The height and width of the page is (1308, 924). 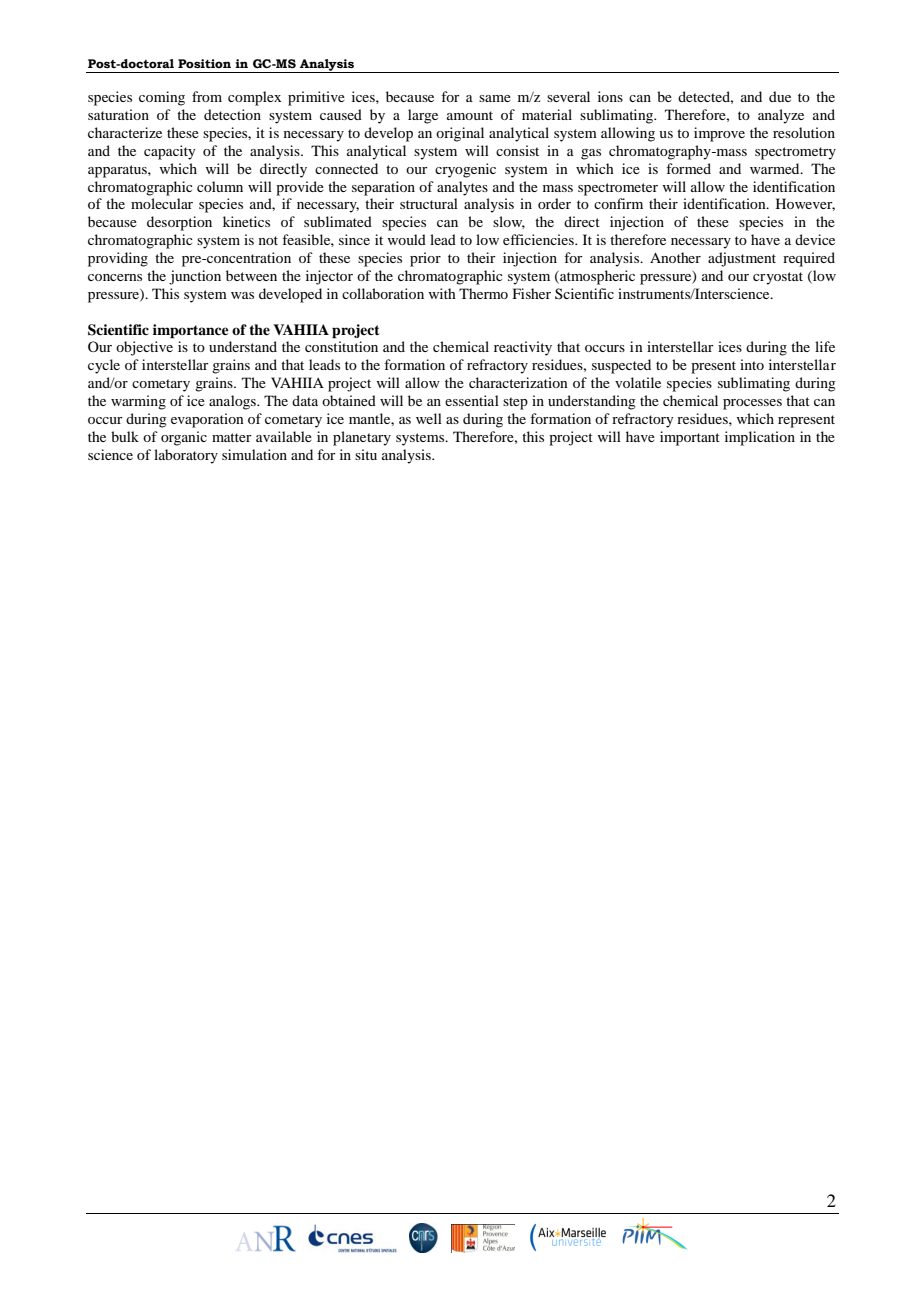 What do you see at coordinates (242, 295) in the page?
I see `was` at bounding box center [242, 295].
